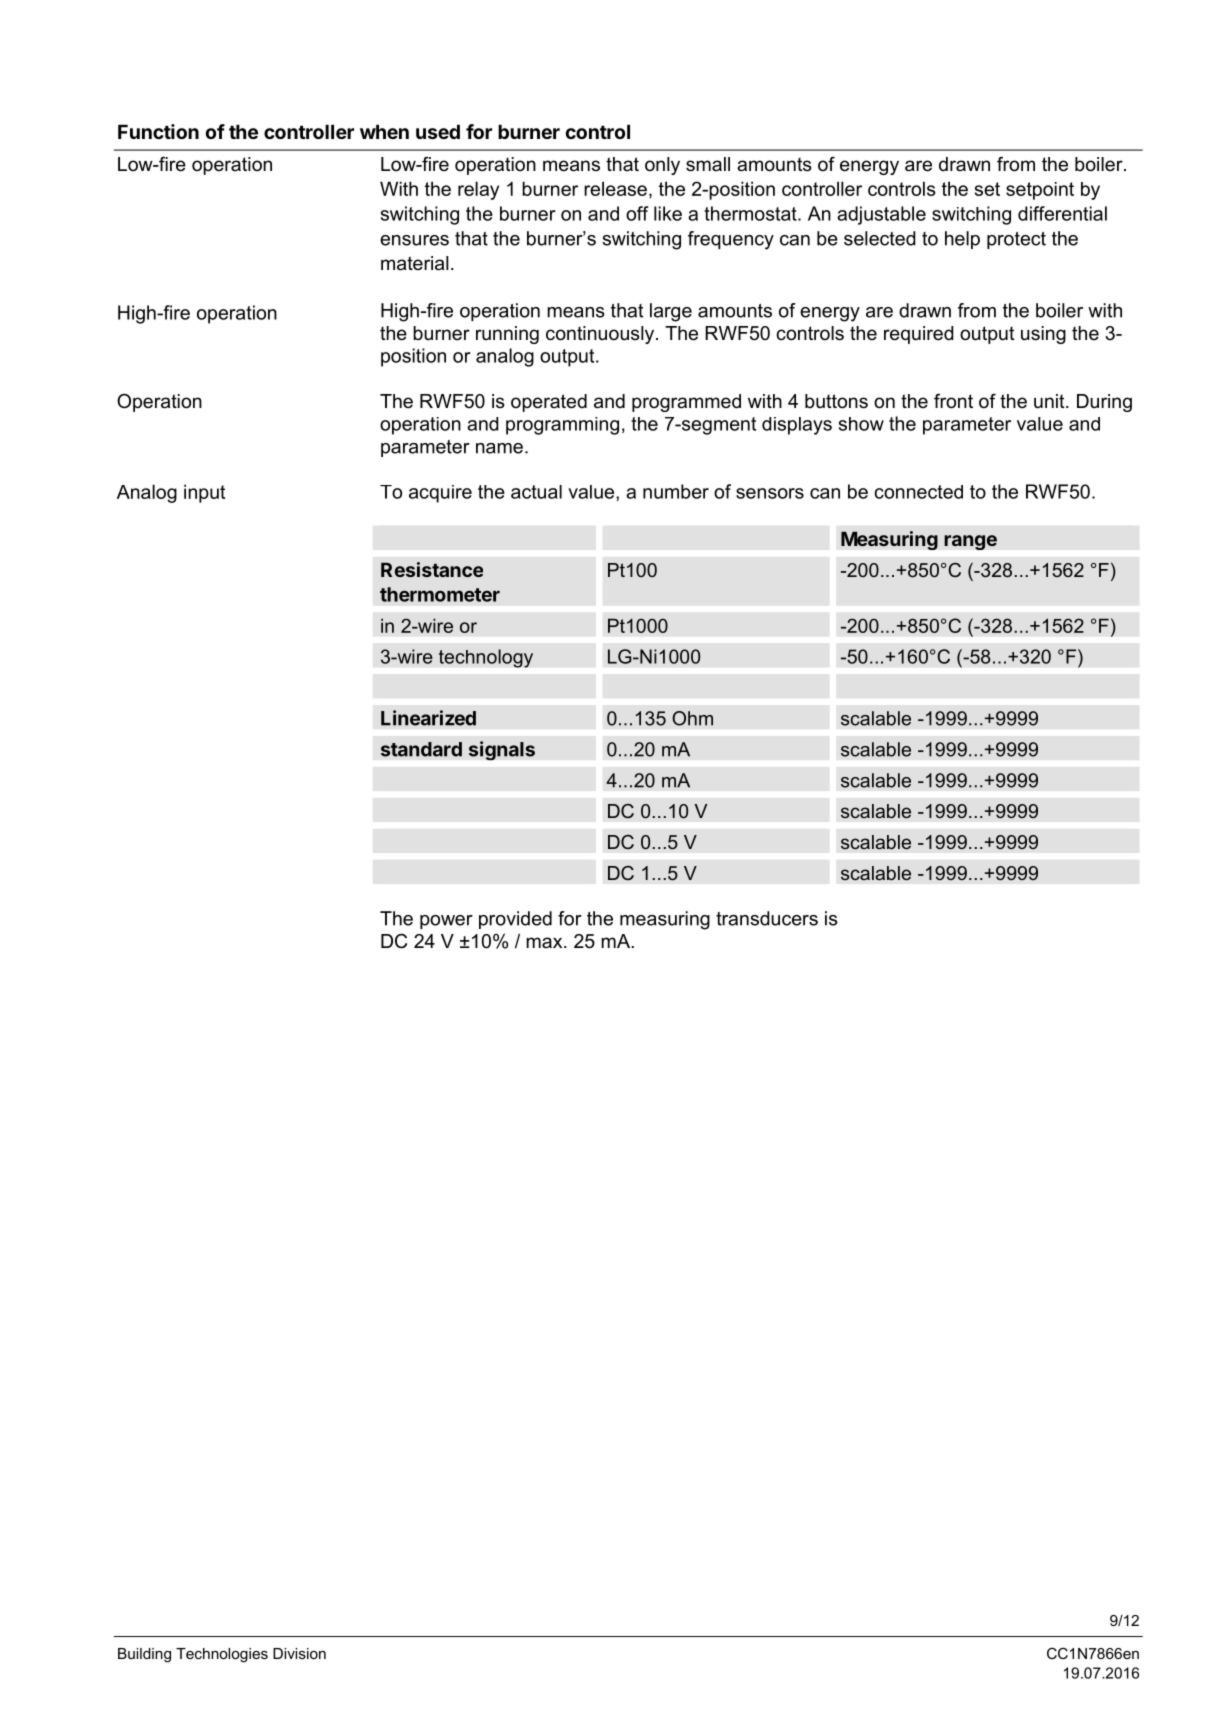  What do you see at coordinates (692, 718) in the screenshot?
I see `Ohm` at bounding box center [692, 718].
